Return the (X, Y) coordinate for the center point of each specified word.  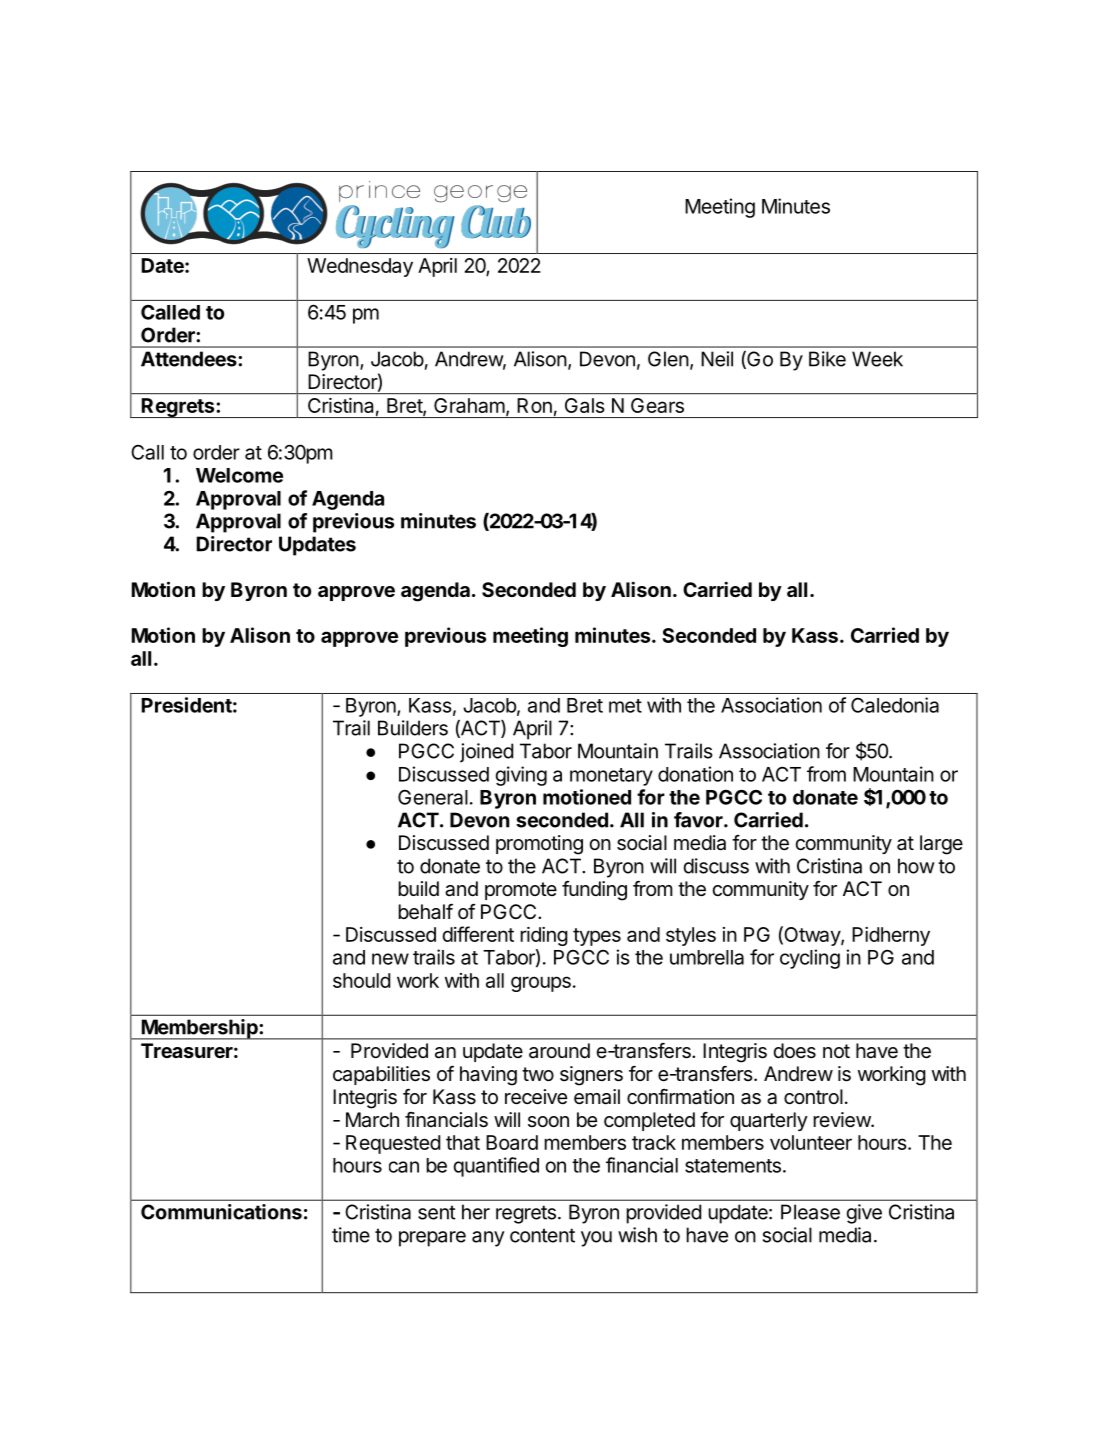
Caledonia (895, 705)
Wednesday (360, 267)
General (433, 797)
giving (521, 776)
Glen (668, 359)
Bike (827, 359)
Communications (221, 1212)
